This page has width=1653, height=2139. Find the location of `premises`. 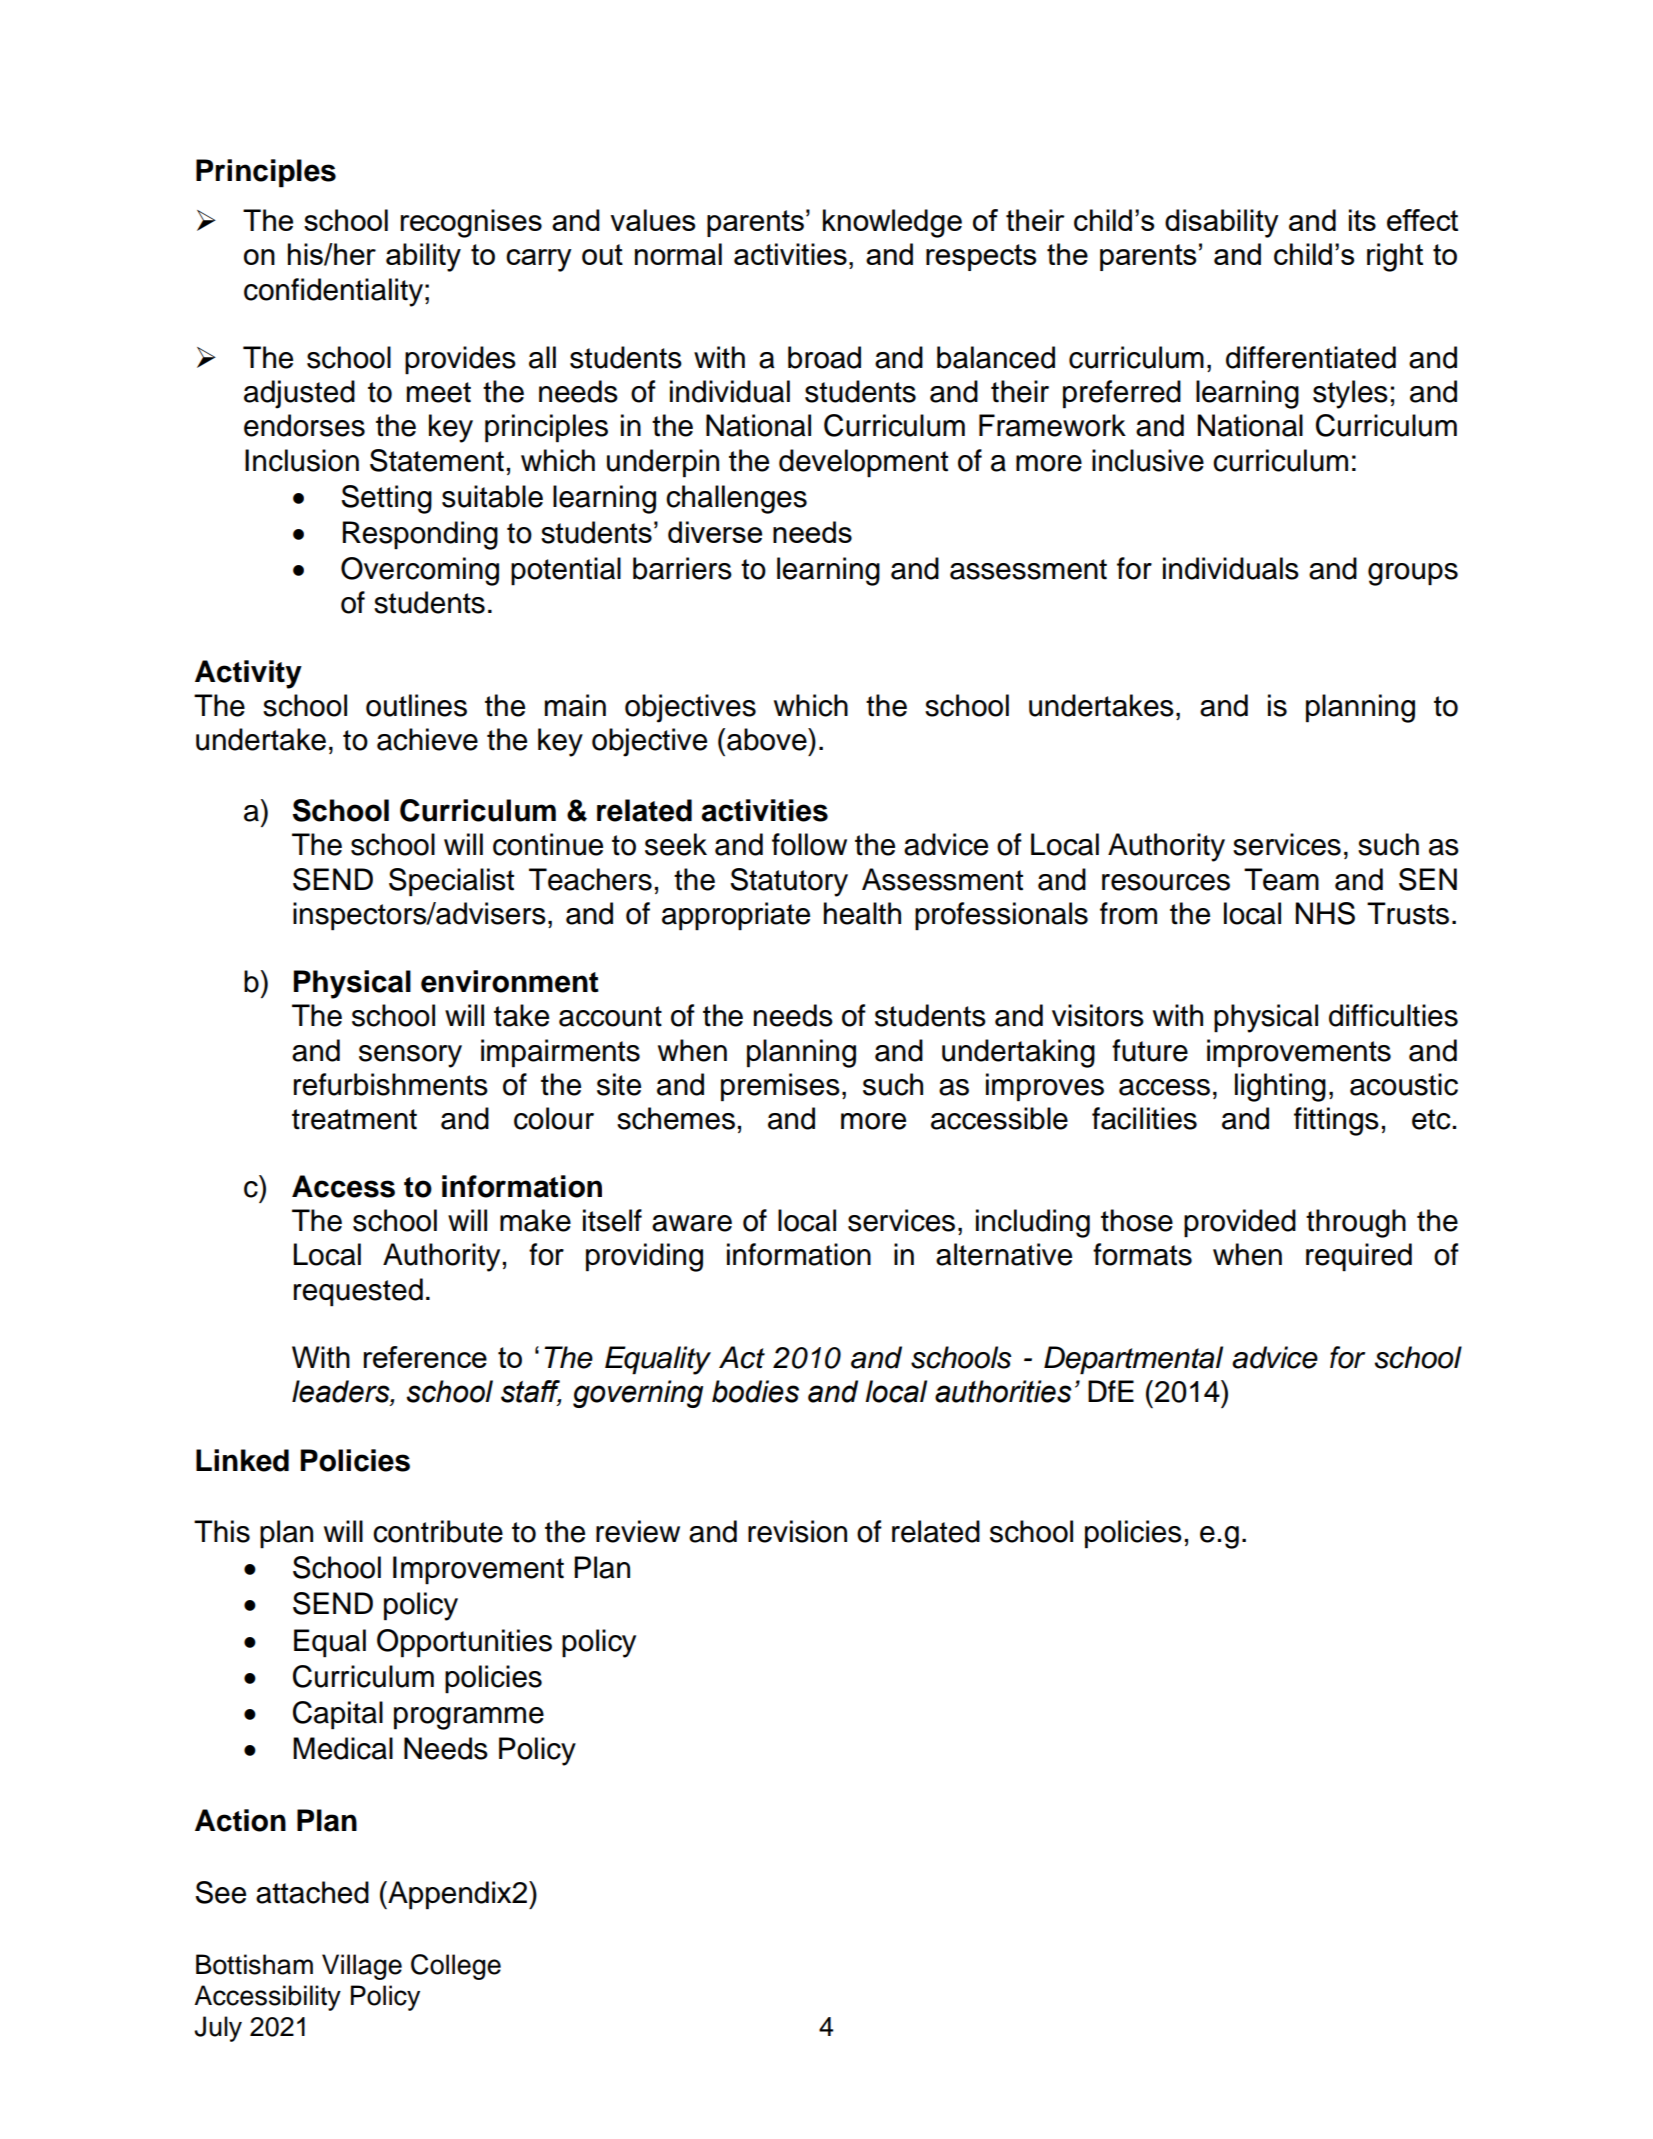

premises is located at coordinates (780, 1087).
